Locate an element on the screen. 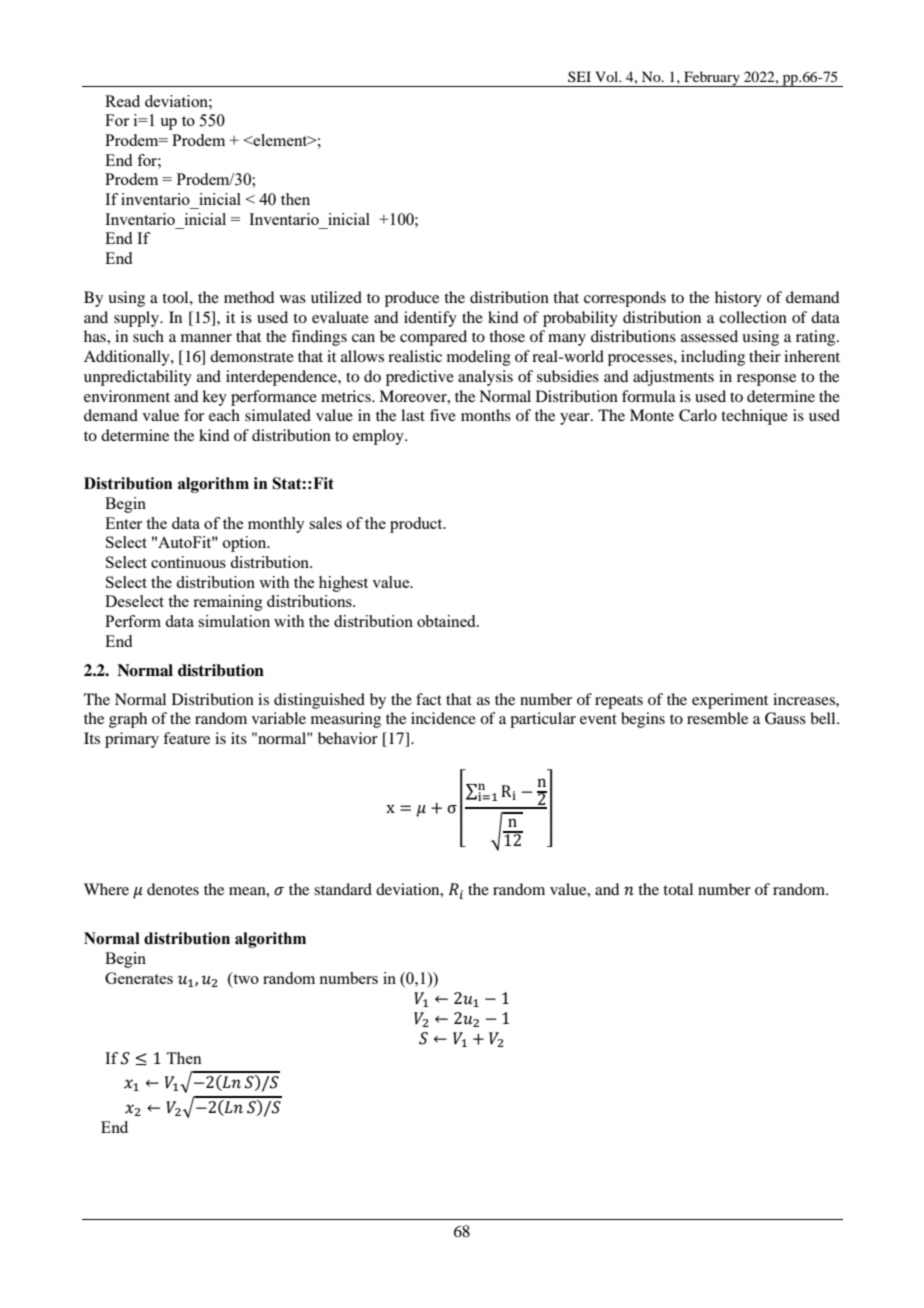 This screenshot has width=924, height=1308. standard is located at coordinates (343, 889).
